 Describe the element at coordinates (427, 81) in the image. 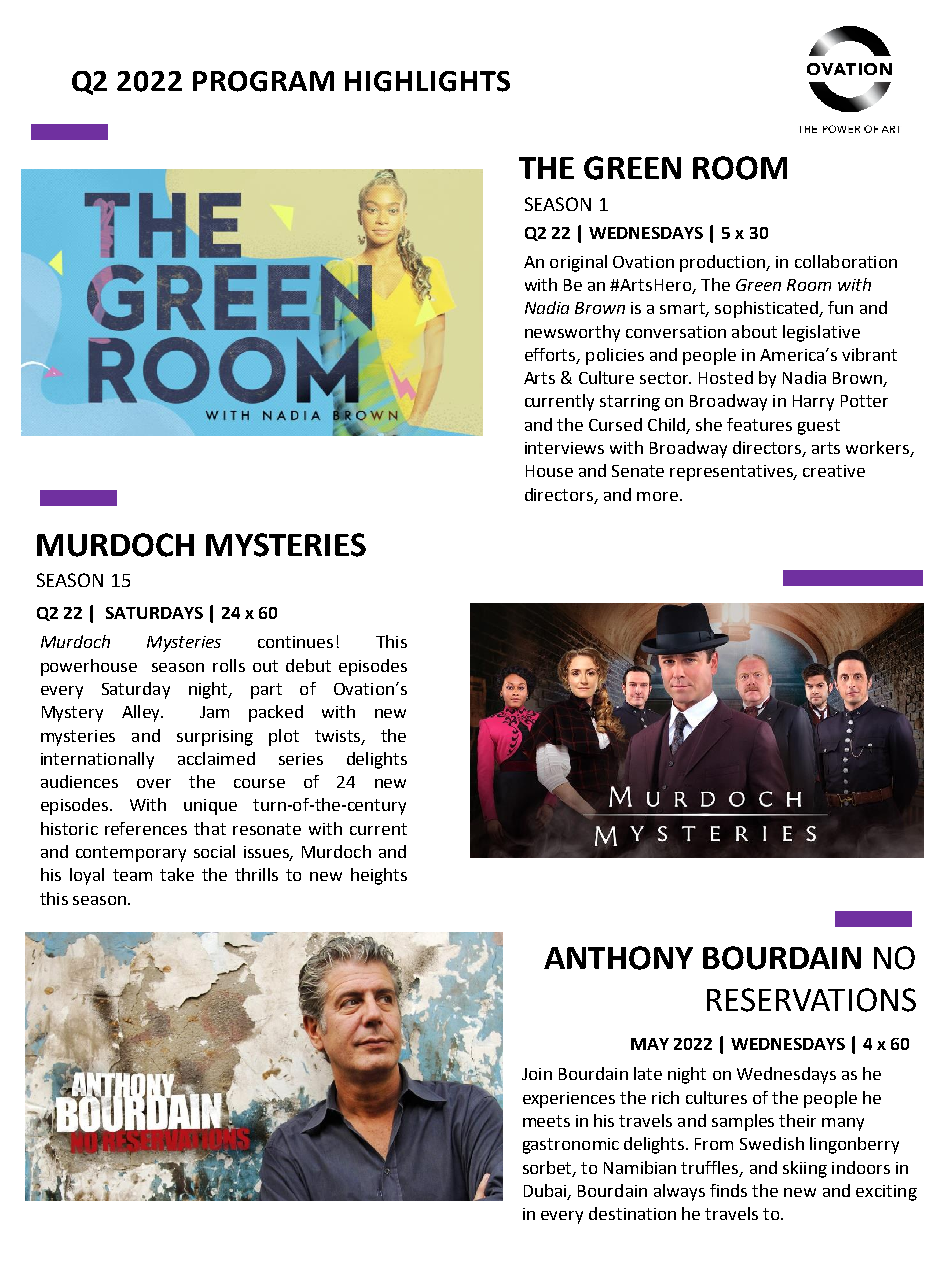

I see `HIGHLIGHTS` at that location.
